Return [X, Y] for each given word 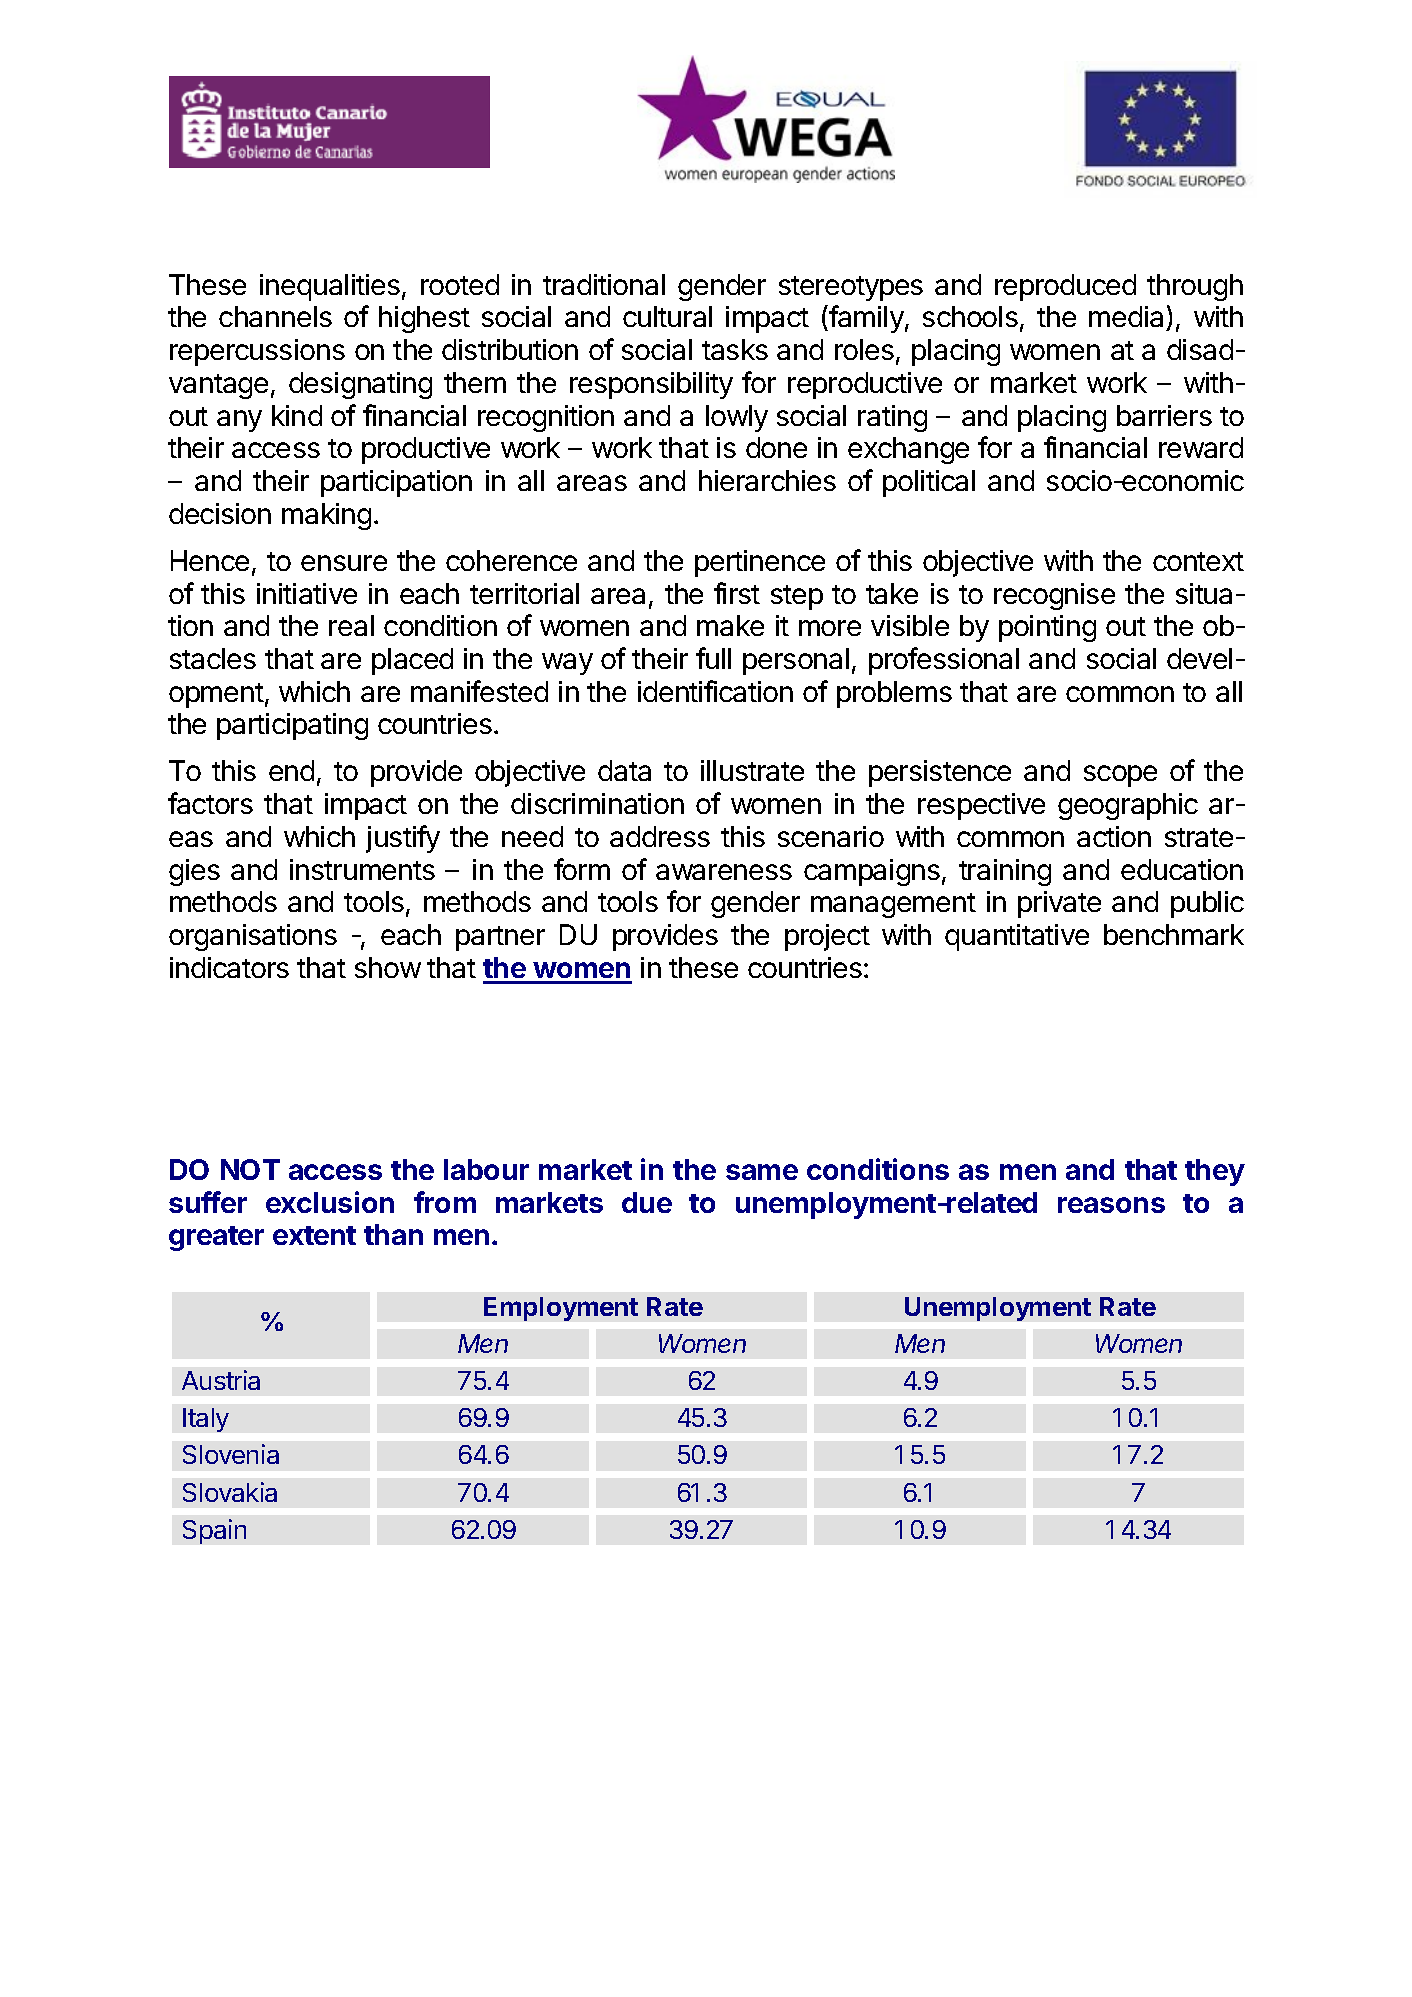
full [713, 658]
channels [275, 316]
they [1215, 1172]
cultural [667, 316]
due [647, 1202]
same [762, 1172]
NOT [250, 1169]
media [1128, 318]
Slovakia [230, 1492]
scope [1120, 776]
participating [292, 726]
